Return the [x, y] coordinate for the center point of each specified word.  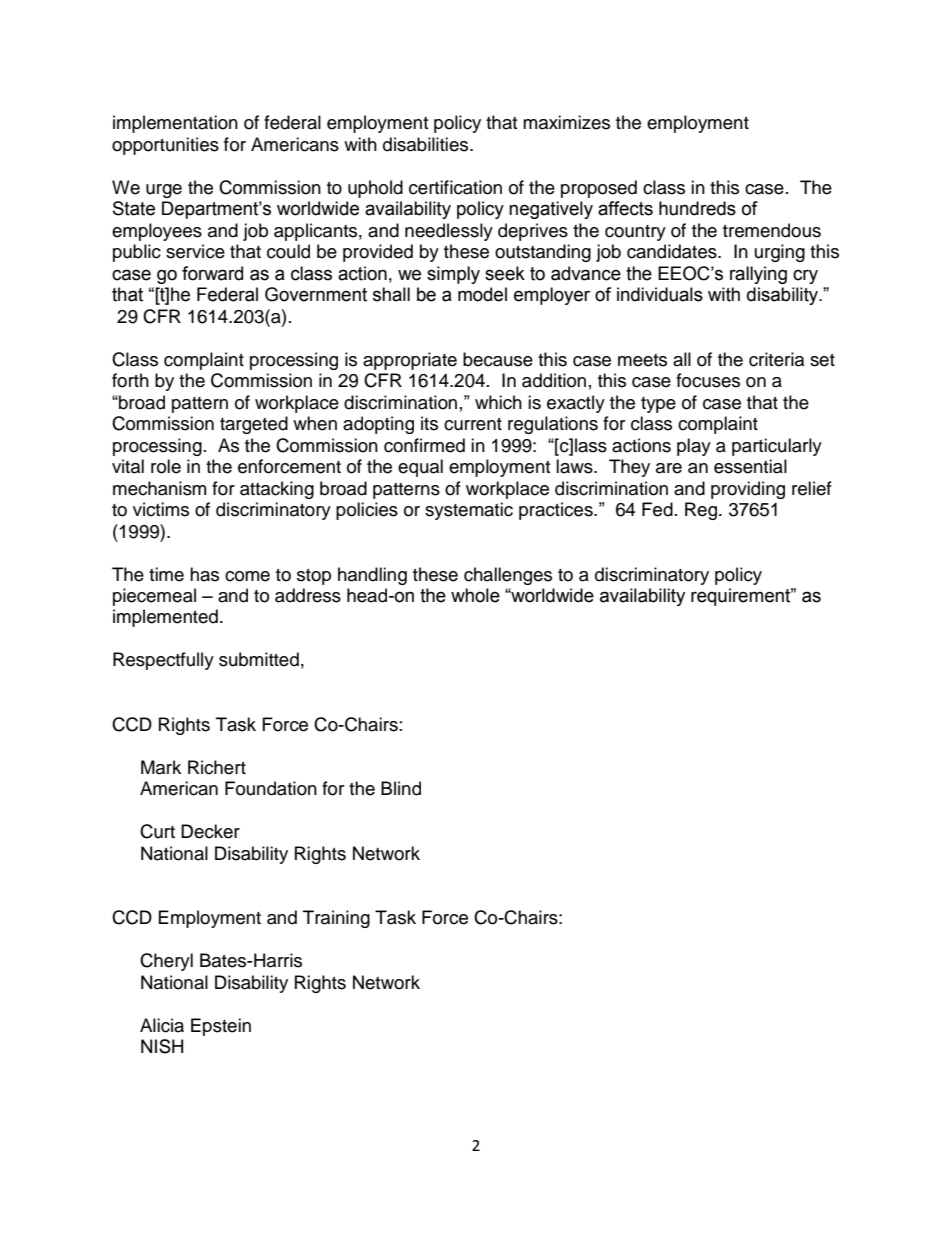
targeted [254, 425]
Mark [161, 767]
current [473, 424]
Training [336, 919]
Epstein [221, 1027]
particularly [777, 447]
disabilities [427, 144]
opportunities [165, 146]
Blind [401, 788]
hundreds [697, 208]
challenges [508, 576]
